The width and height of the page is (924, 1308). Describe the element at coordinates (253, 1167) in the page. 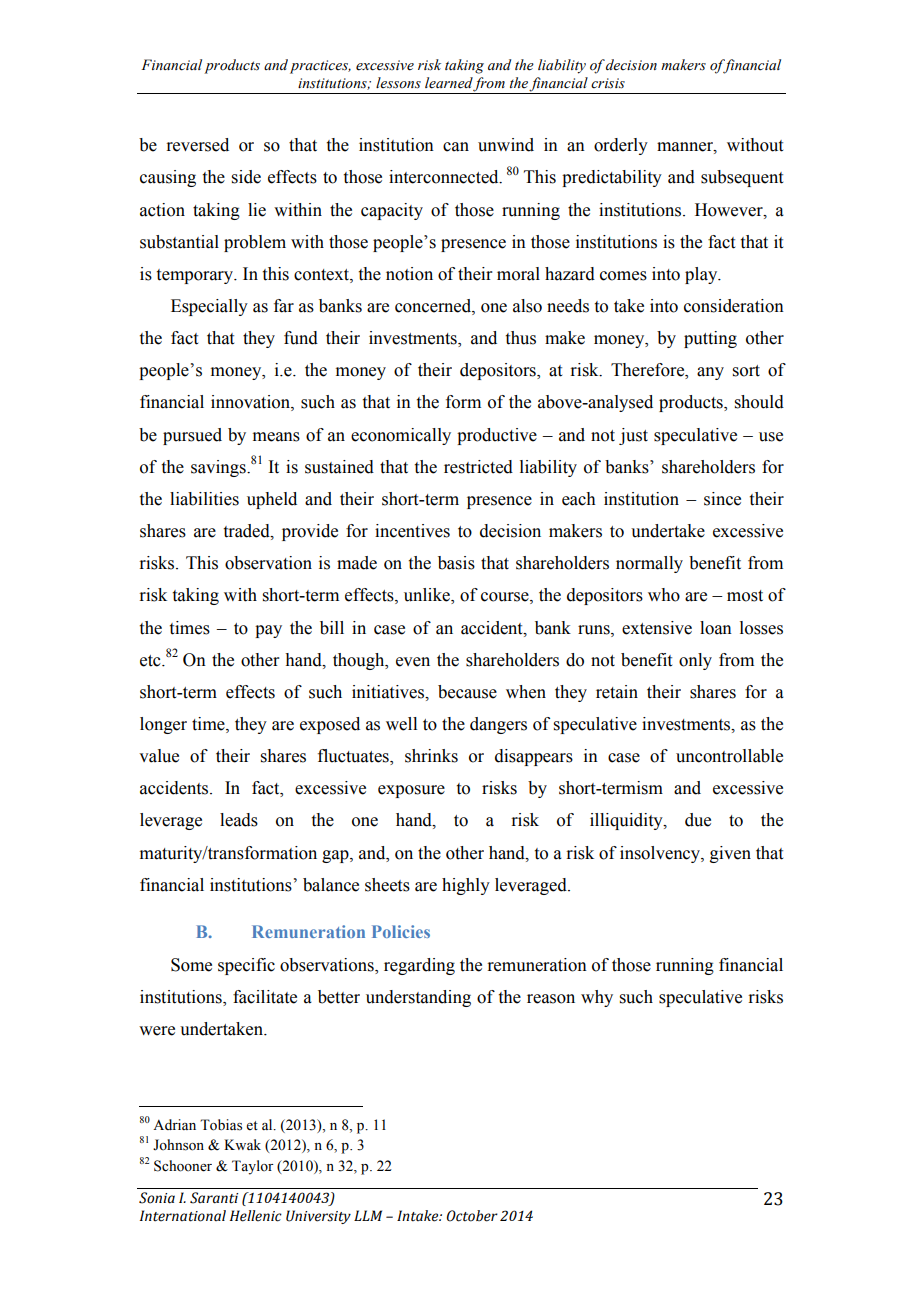

I see `Taylor` at that location.
